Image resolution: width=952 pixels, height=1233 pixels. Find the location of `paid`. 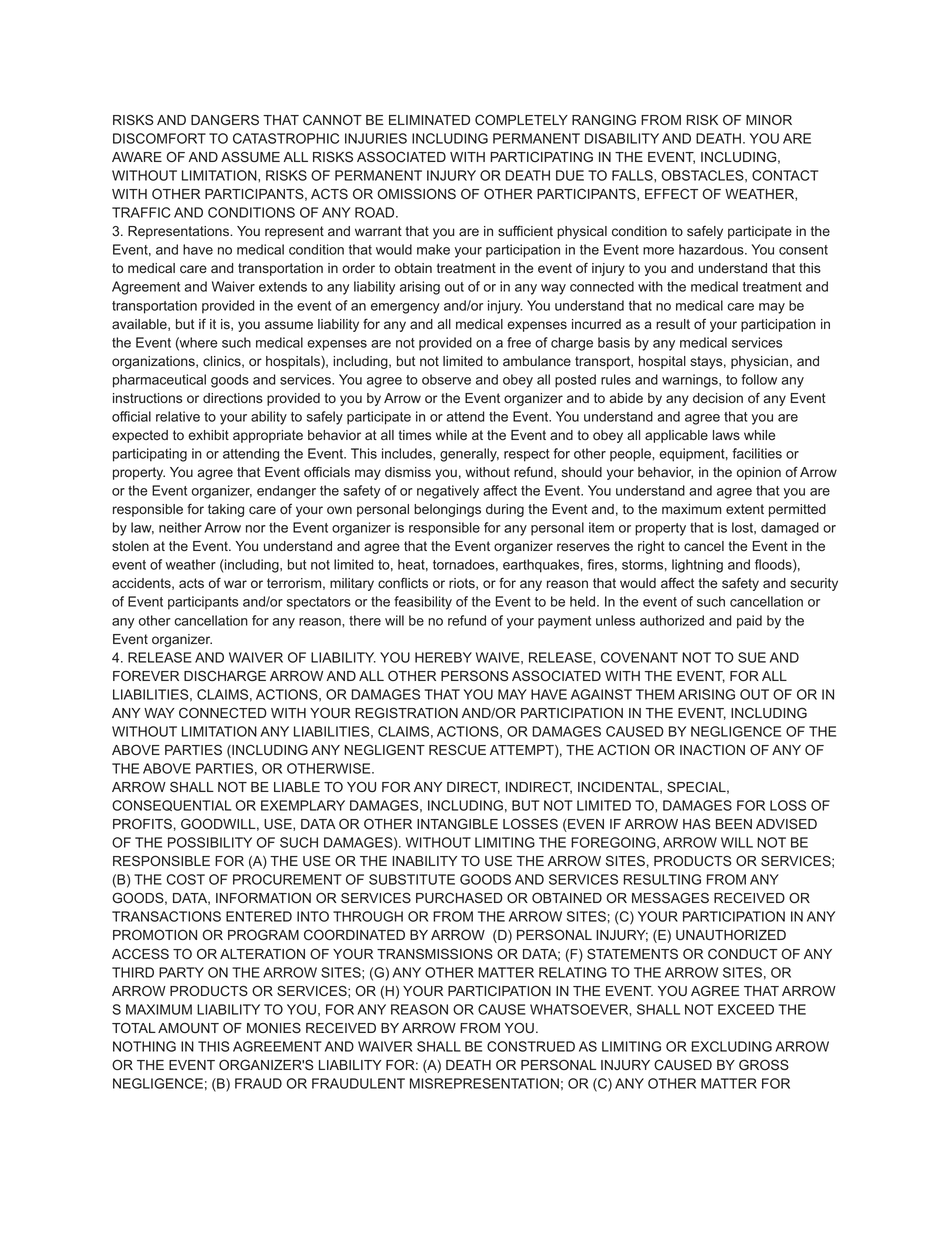

paid is located at coordinates (749, 622).
